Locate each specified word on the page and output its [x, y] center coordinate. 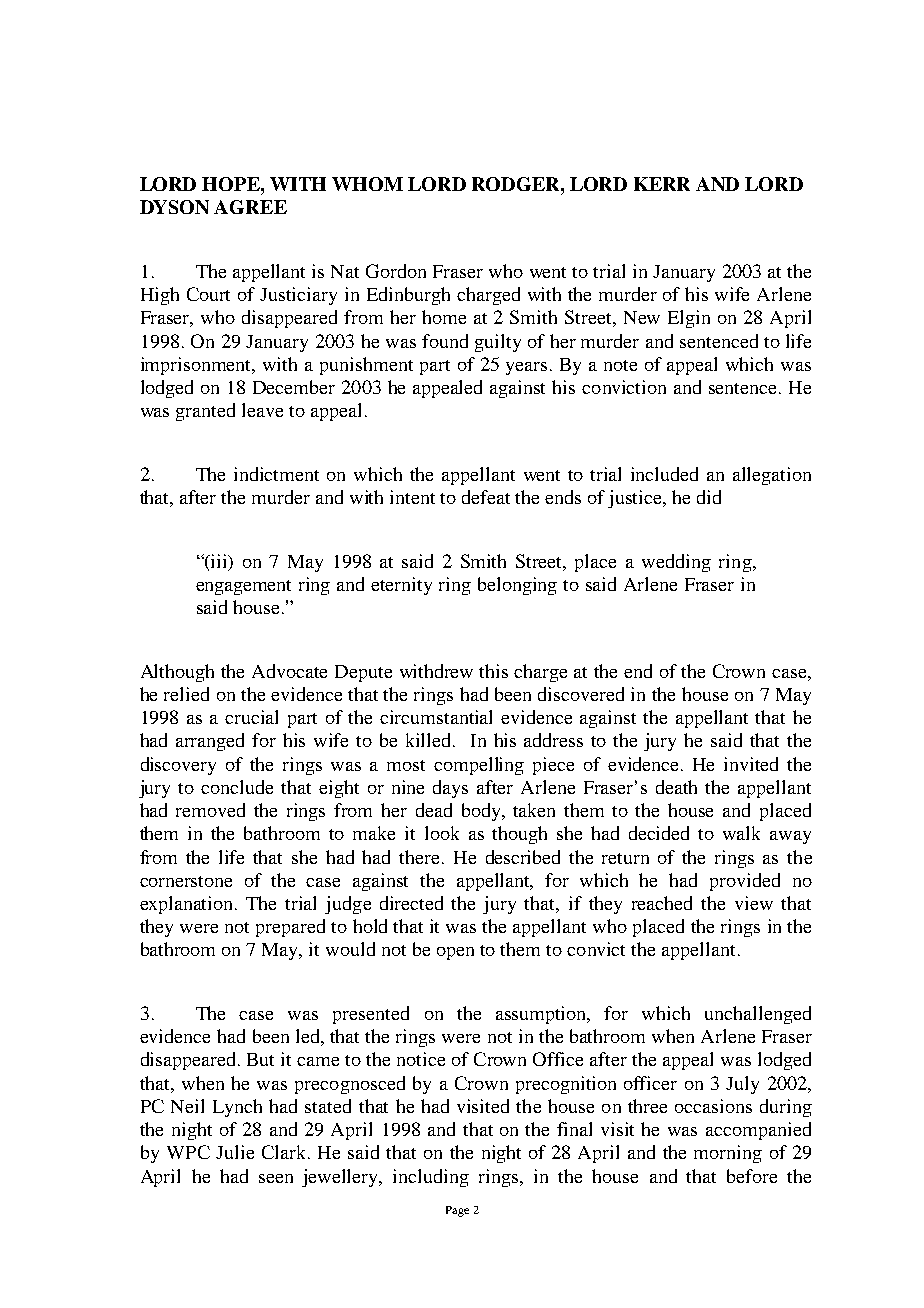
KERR [662, 184]
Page [457, 1211]
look [442, 833]
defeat [486, 497]
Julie [235, 1152]
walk [741, 833]
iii [219, 562]
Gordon [396, 271]
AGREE [250, 207]
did [709, 497]
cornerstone [186, 881]
